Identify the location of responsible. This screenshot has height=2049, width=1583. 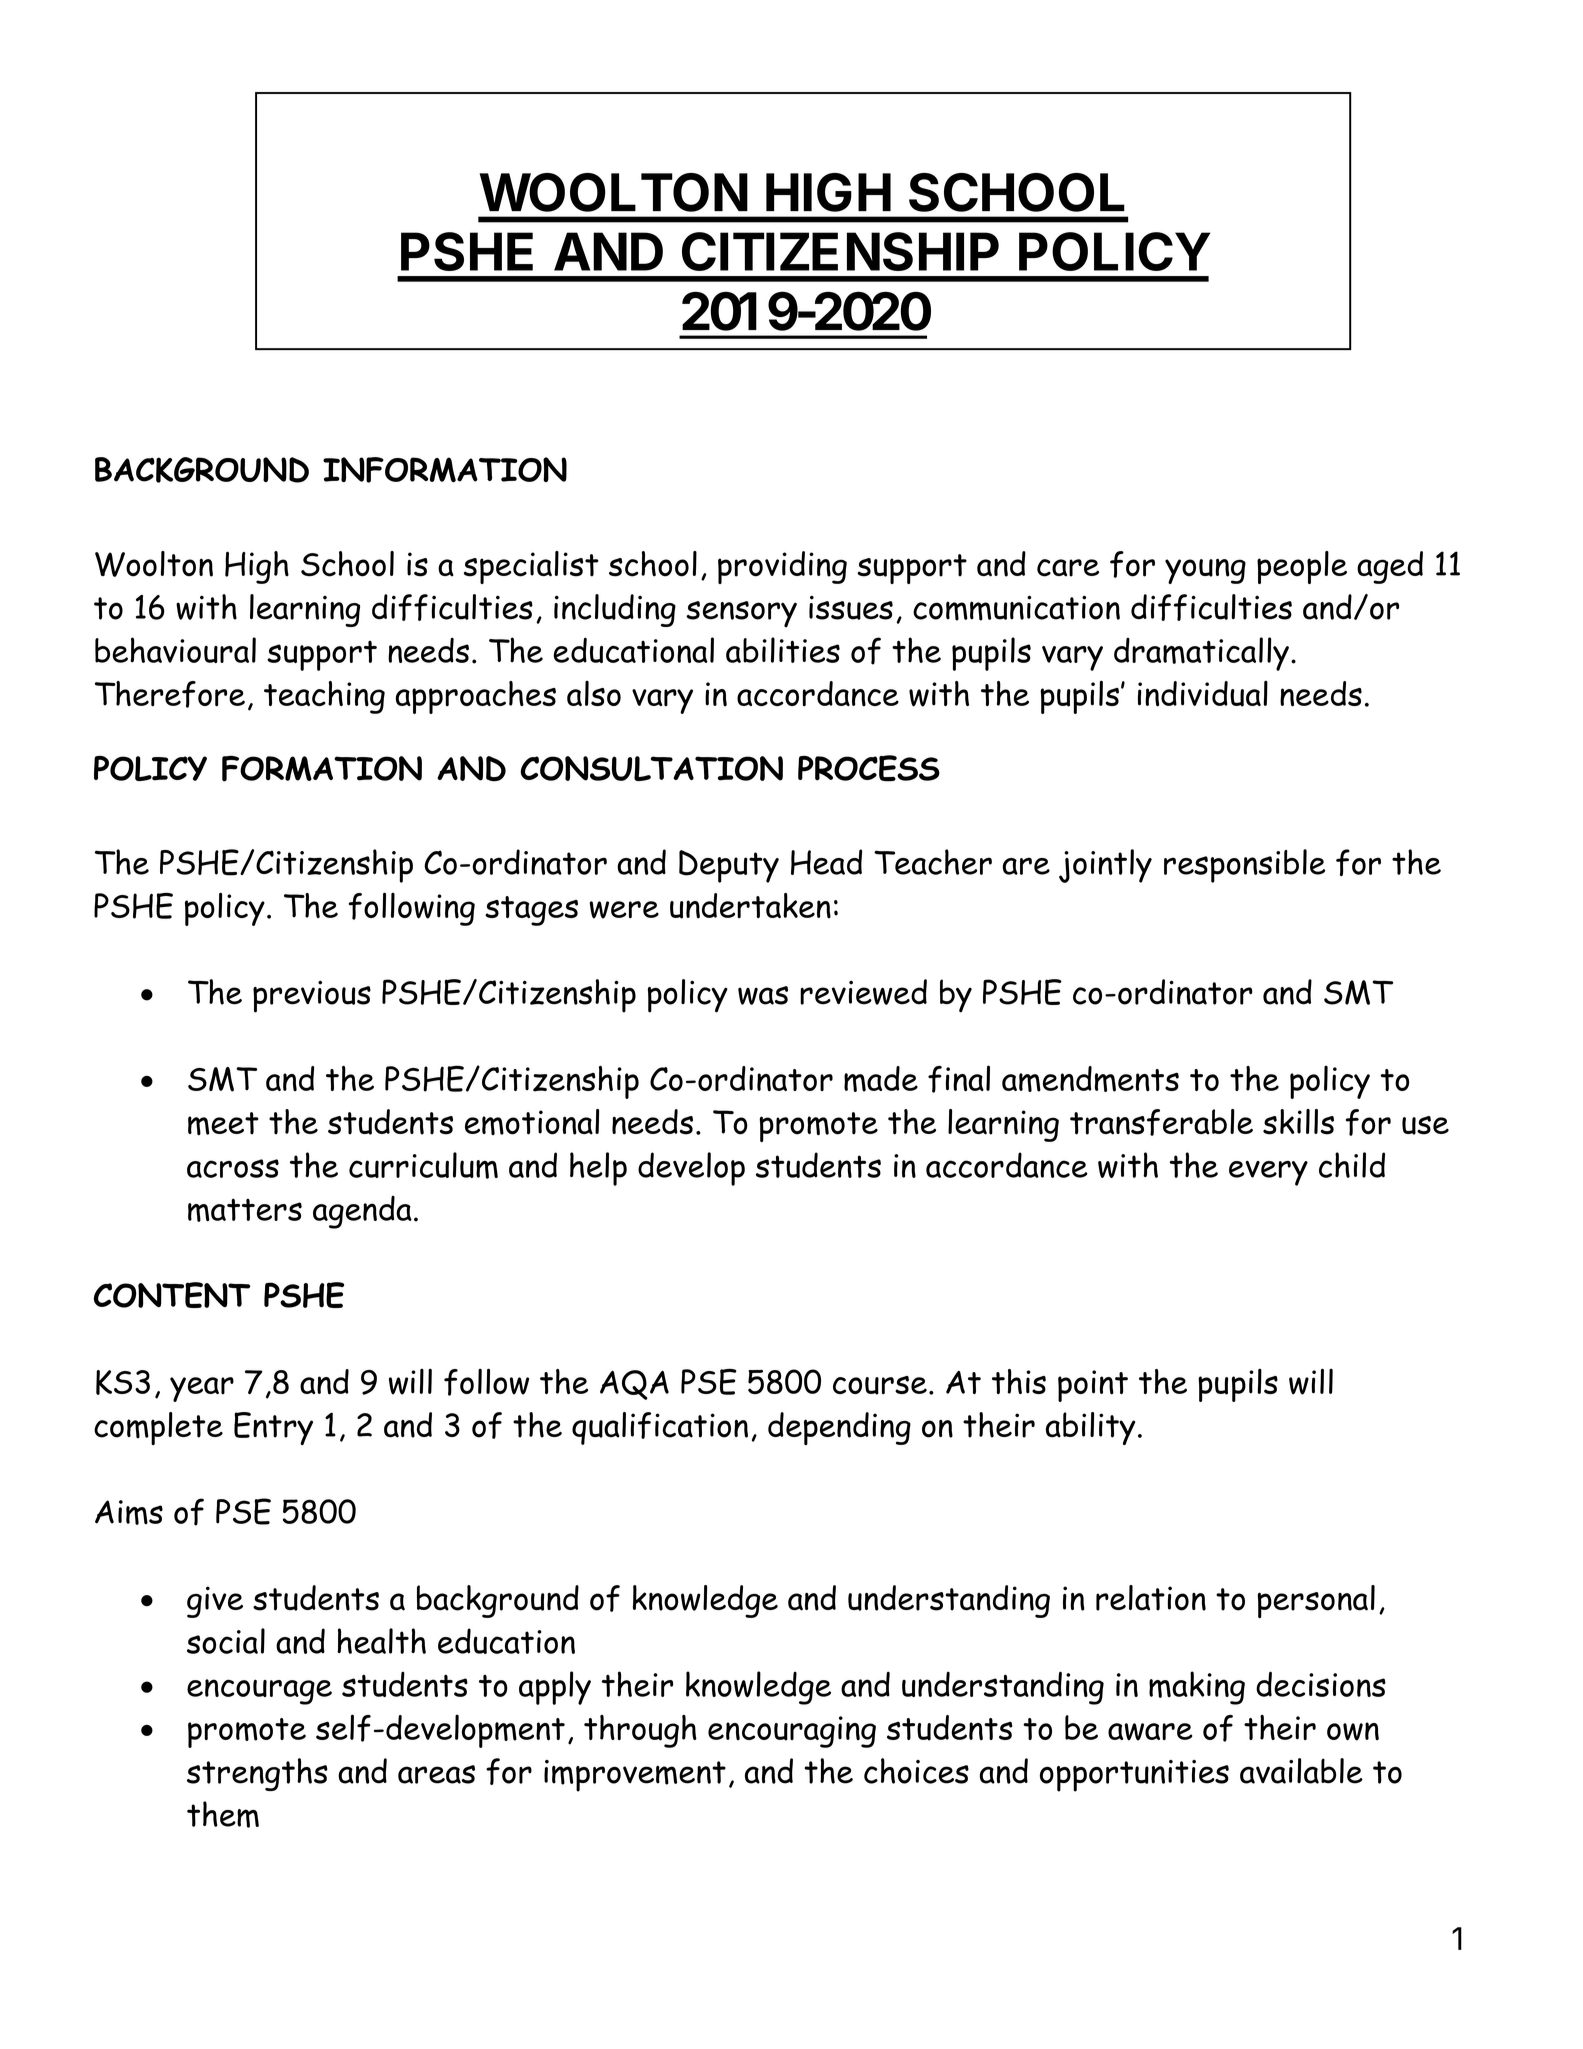
(1244, 866).
